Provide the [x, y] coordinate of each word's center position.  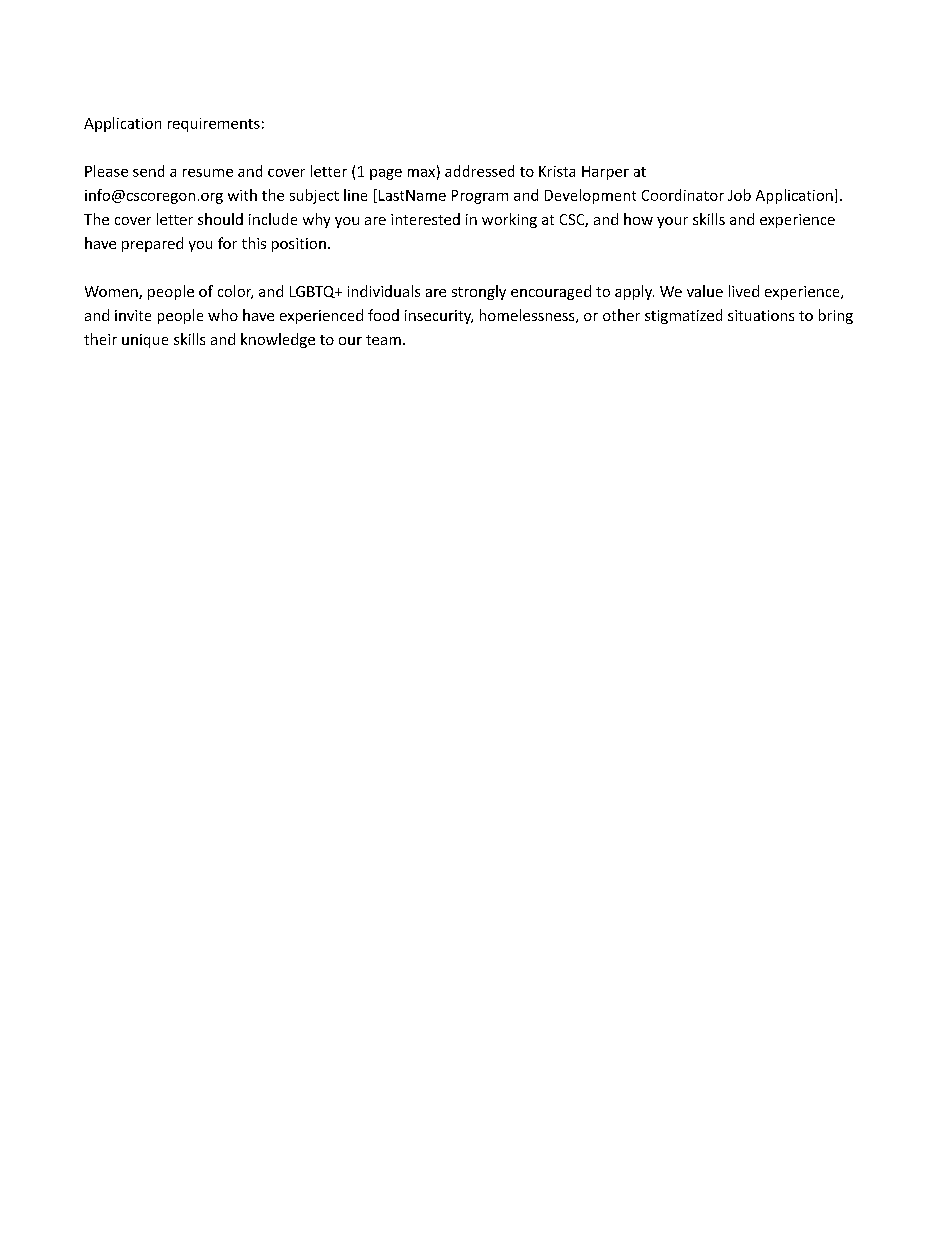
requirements [214, 125]
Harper [605, 173]
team [383, 340]
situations [761, 315]
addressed [479, 171]
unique [145, 341]
